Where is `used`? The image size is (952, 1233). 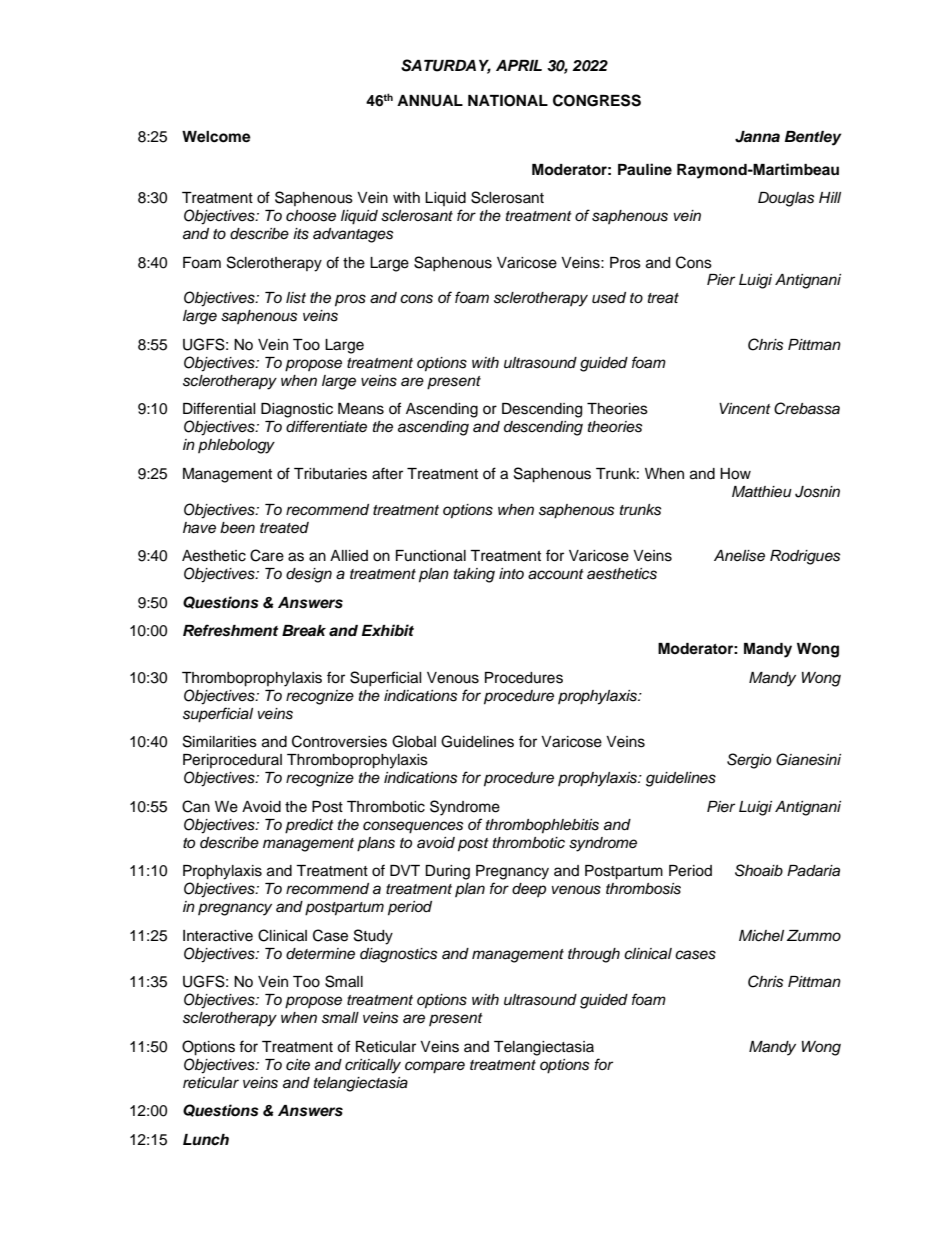 used is located at coordinates (609, 298).
